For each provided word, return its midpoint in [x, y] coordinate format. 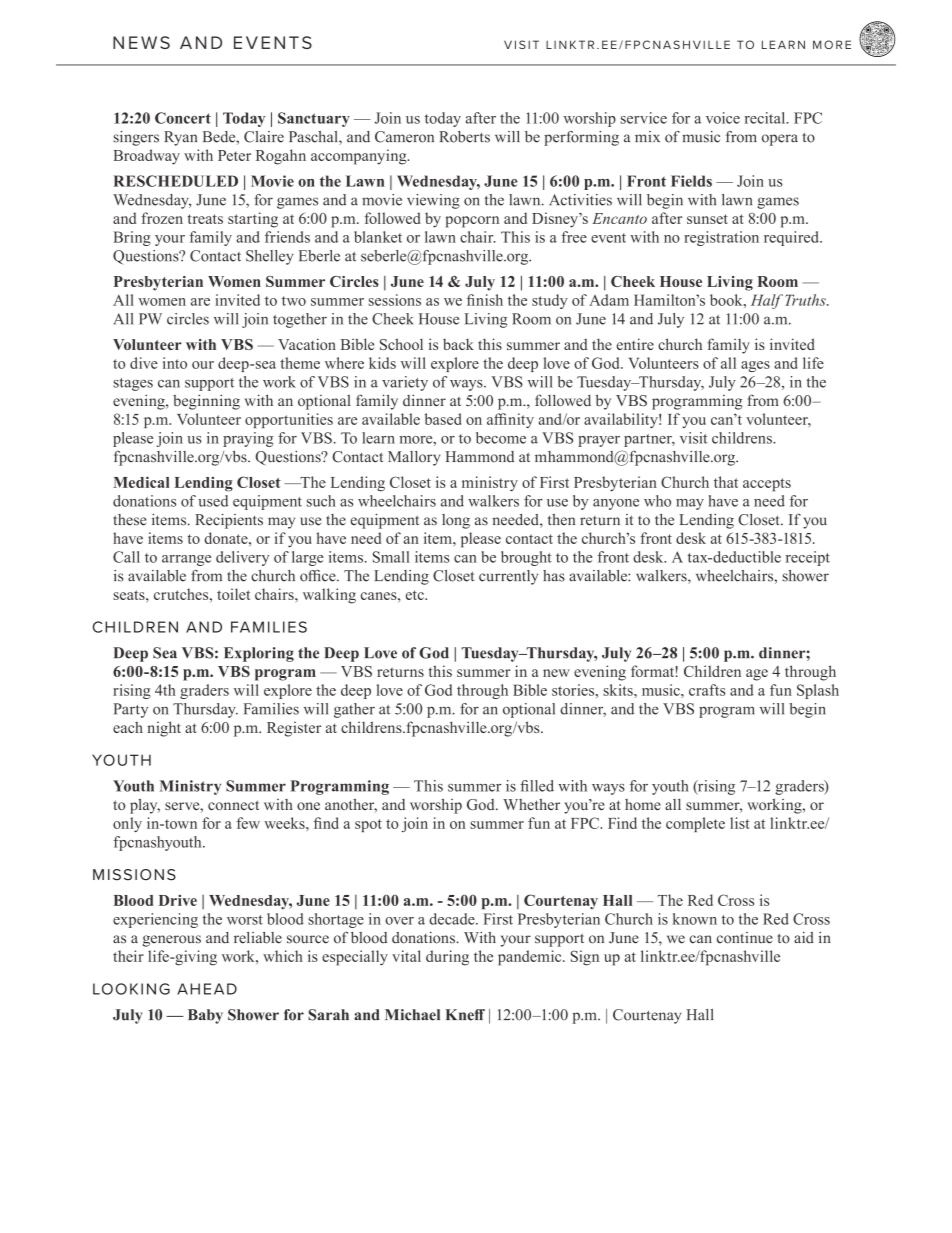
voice [723, 118]
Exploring [259, 654]
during [447, 958]
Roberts [464, 137]
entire [635, 344]
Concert [183, 118]
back [458, 344]
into [175, 363]
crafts [707, 690]
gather [354, 710]
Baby [205, 1016]
